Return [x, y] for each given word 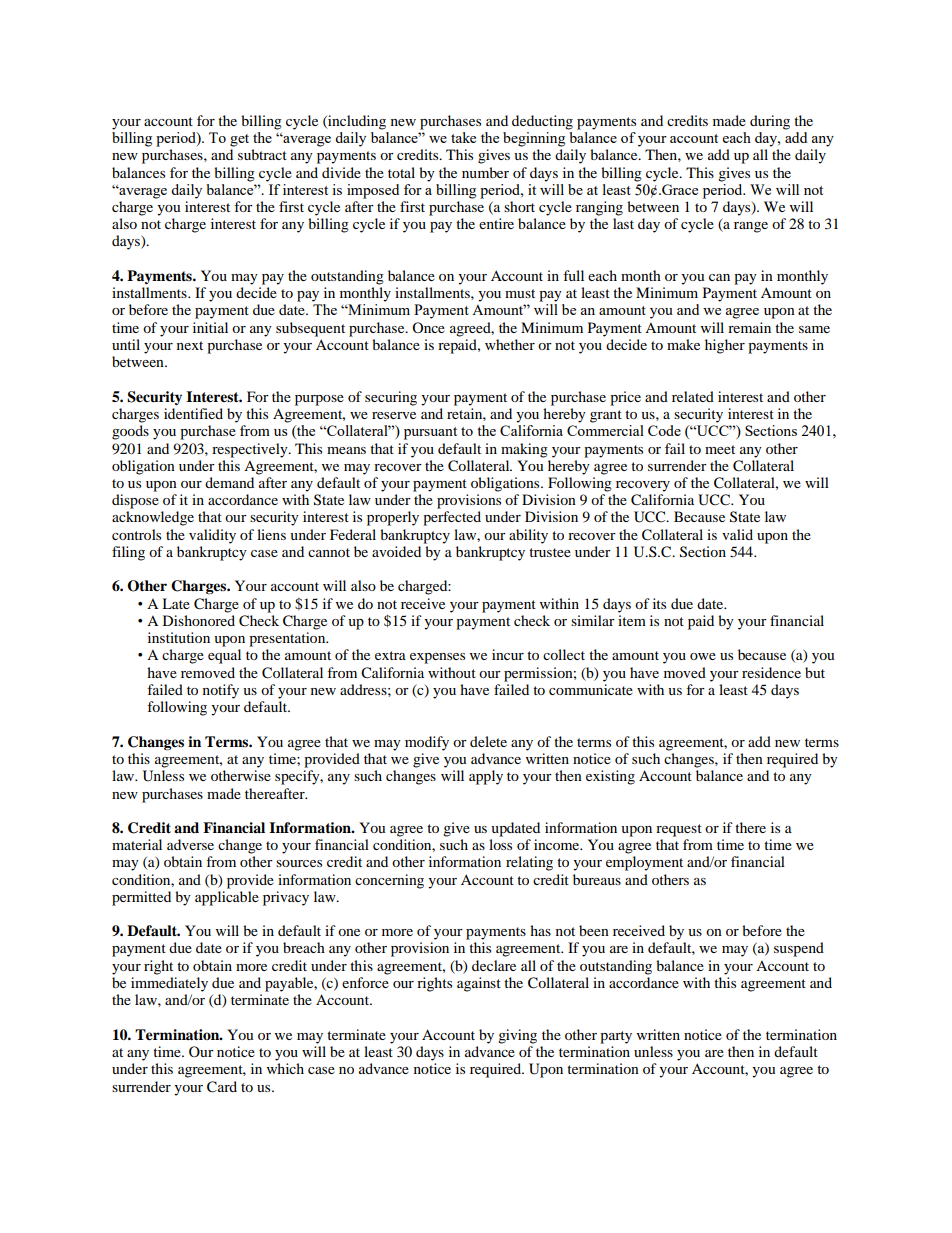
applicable [227, 898]
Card [222, 1087]
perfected [452, 518]
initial [210, 327]
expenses [437, 658]
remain [749, 327]
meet [720, 449]
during [770, 122]
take [463, 137]
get [239, 140]
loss [500, 844]
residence [771, 672]
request [679, 830]
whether [510, 344]
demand [229, 482]
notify [221, 691]
